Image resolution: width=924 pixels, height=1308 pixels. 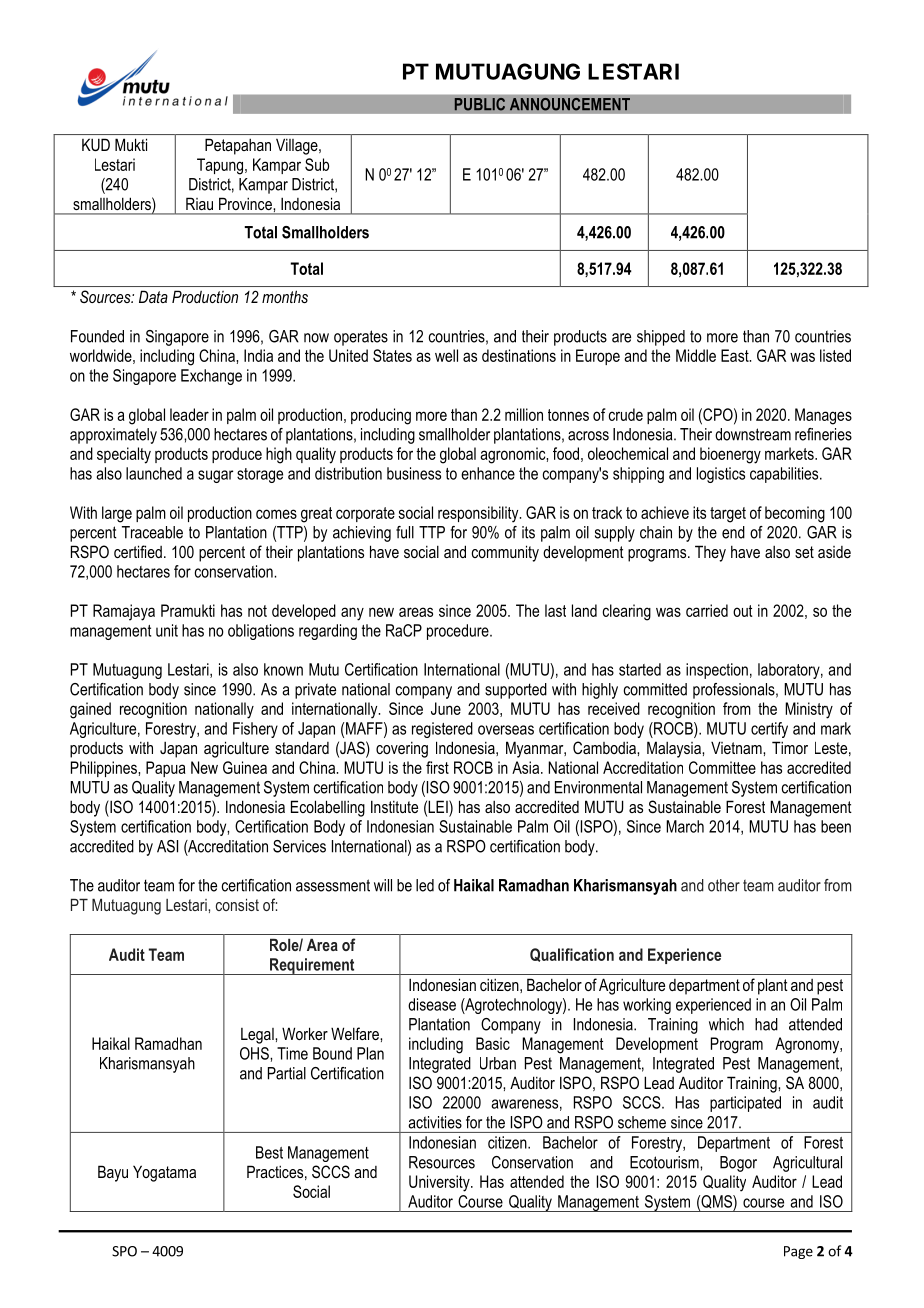 I want to click on Riau, so click(x=199, y=204).
